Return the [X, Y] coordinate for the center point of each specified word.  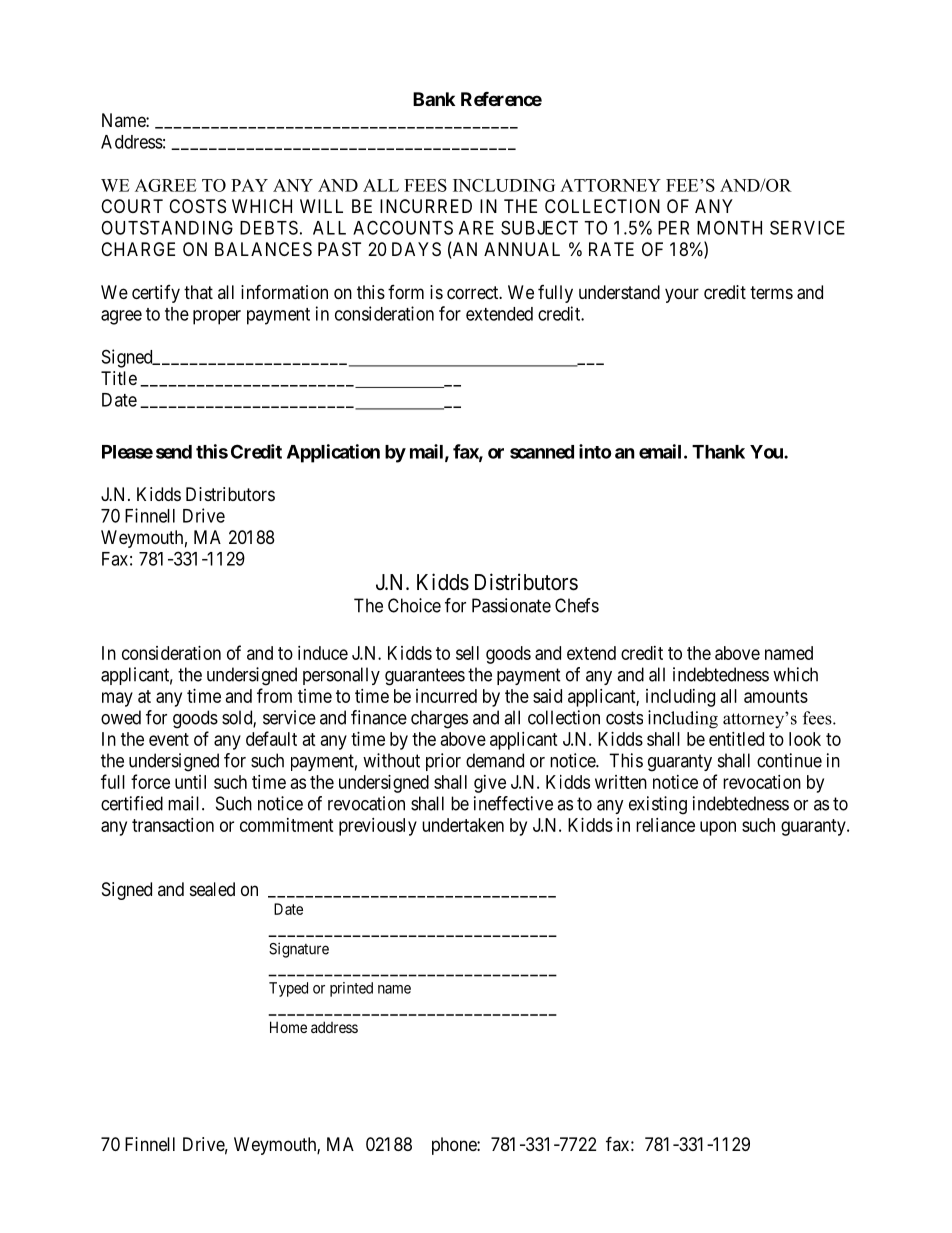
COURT [132, 206]
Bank [434, 99]
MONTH [729, 227]
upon [718, 828]
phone [455, 1146]
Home [288, 1027]
